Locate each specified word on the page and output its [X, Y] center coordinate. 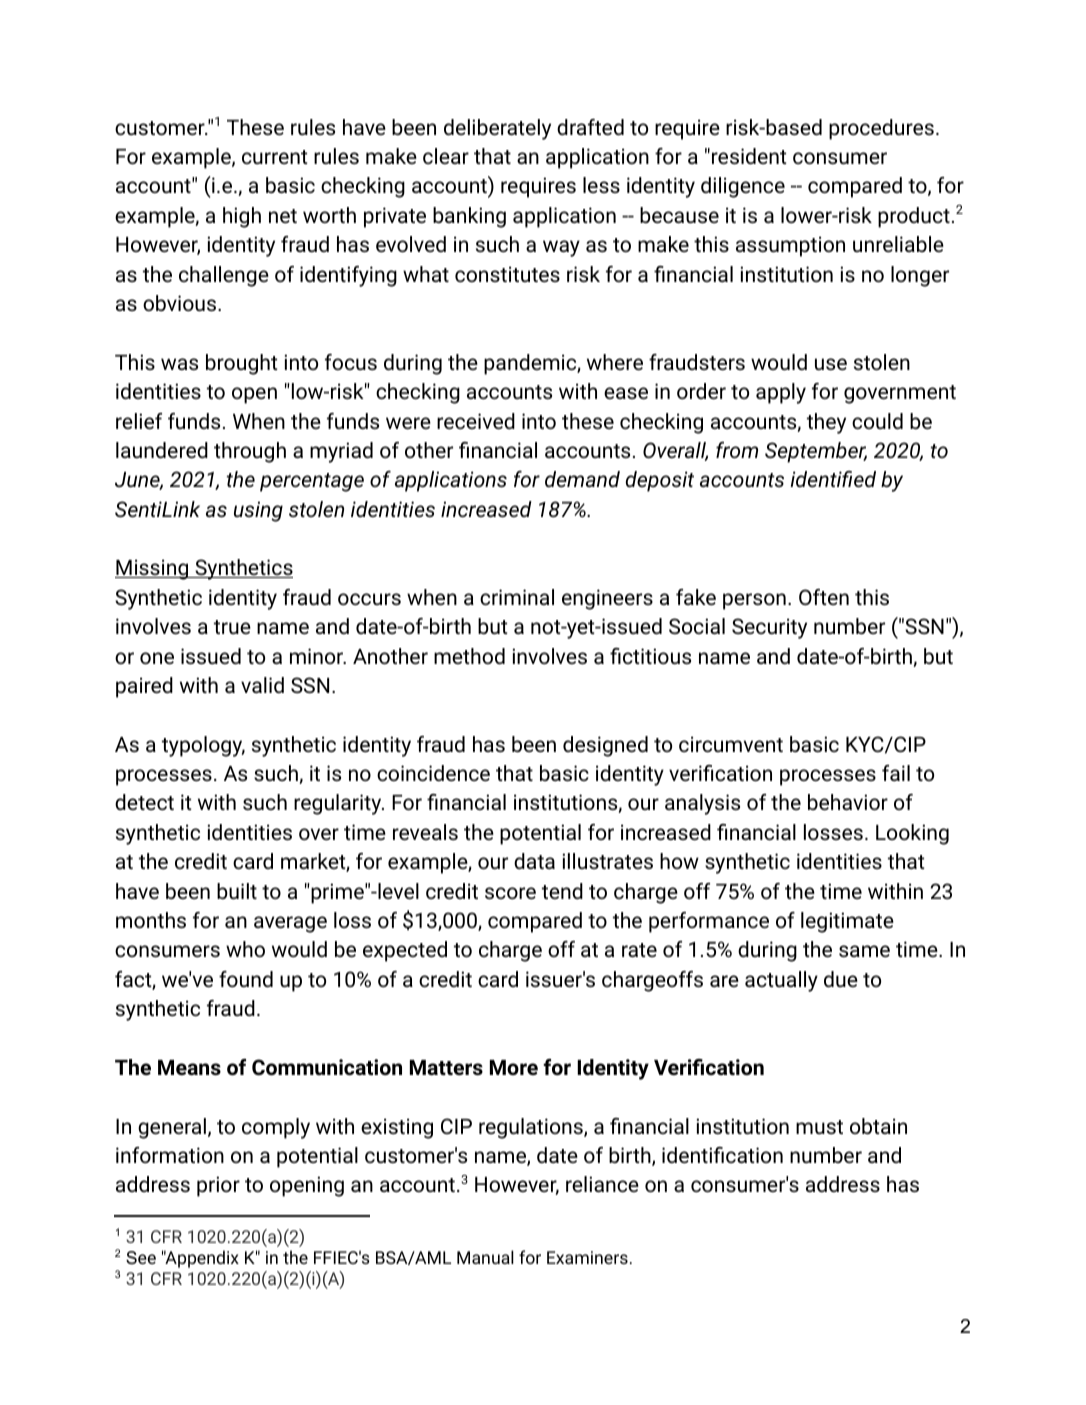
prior [218, 1186]
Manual [485, 1257]
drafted [590, 127]
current [275, 157]
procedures [881, 129]
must [819, 1127]
